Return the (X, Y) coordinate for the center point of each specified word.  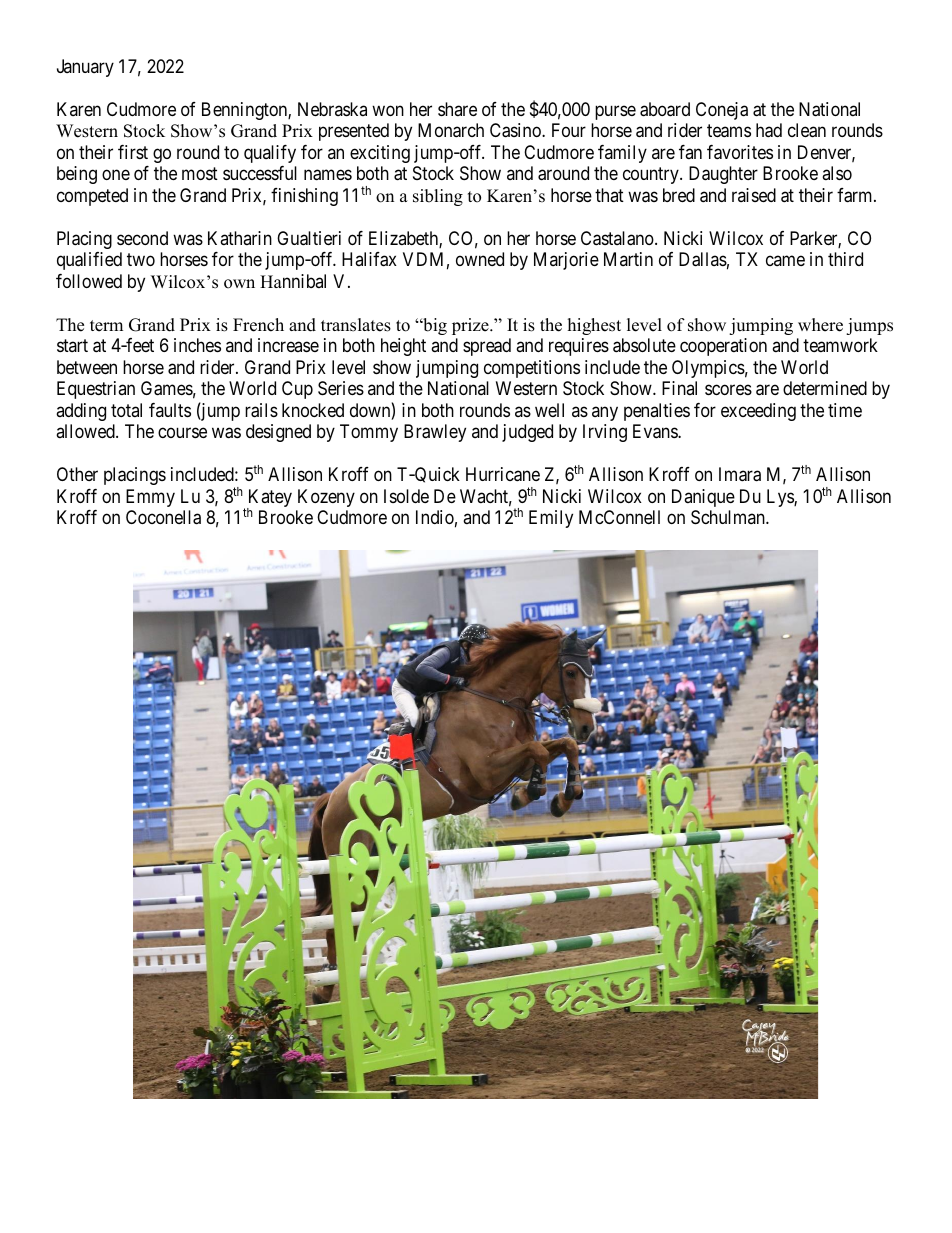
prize (471, 326)
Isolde (406, 496)
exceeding (758, 412)
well (549, 410)
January (85, 68)
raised (754, 195)
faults (170, 410)
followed (89, 281)
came (785, 261)
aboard (665, 109)
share (457, 109)
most (200, 174)
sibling (438, 197)
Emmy (150, 498)
